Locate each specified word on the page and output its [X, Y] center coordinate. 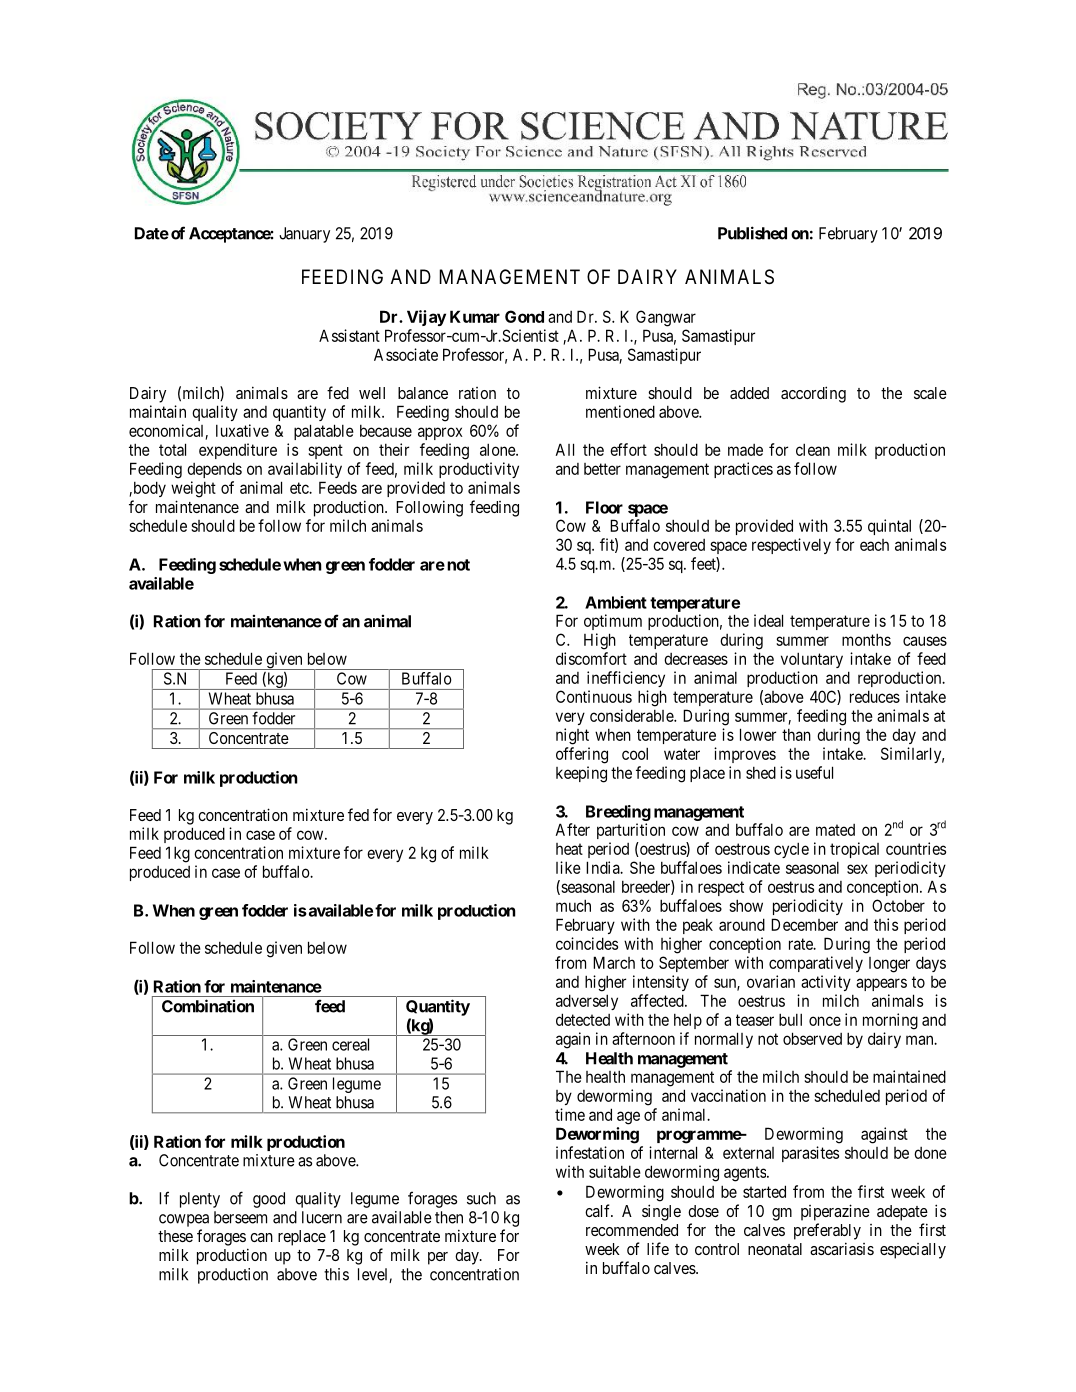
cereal [350, 1044]
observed [812, 1038]
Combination [208, 1006]
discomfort [591, 658]
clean [813, 449]
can [261, 1237]
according [813, 394]
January [304, 235]
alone [498, 449]
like [568, 867]
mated [835, 830]
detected [583, 1019]
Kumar [475, 316]
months [866, 639]
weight [193, 489]
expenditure [238, 451]
